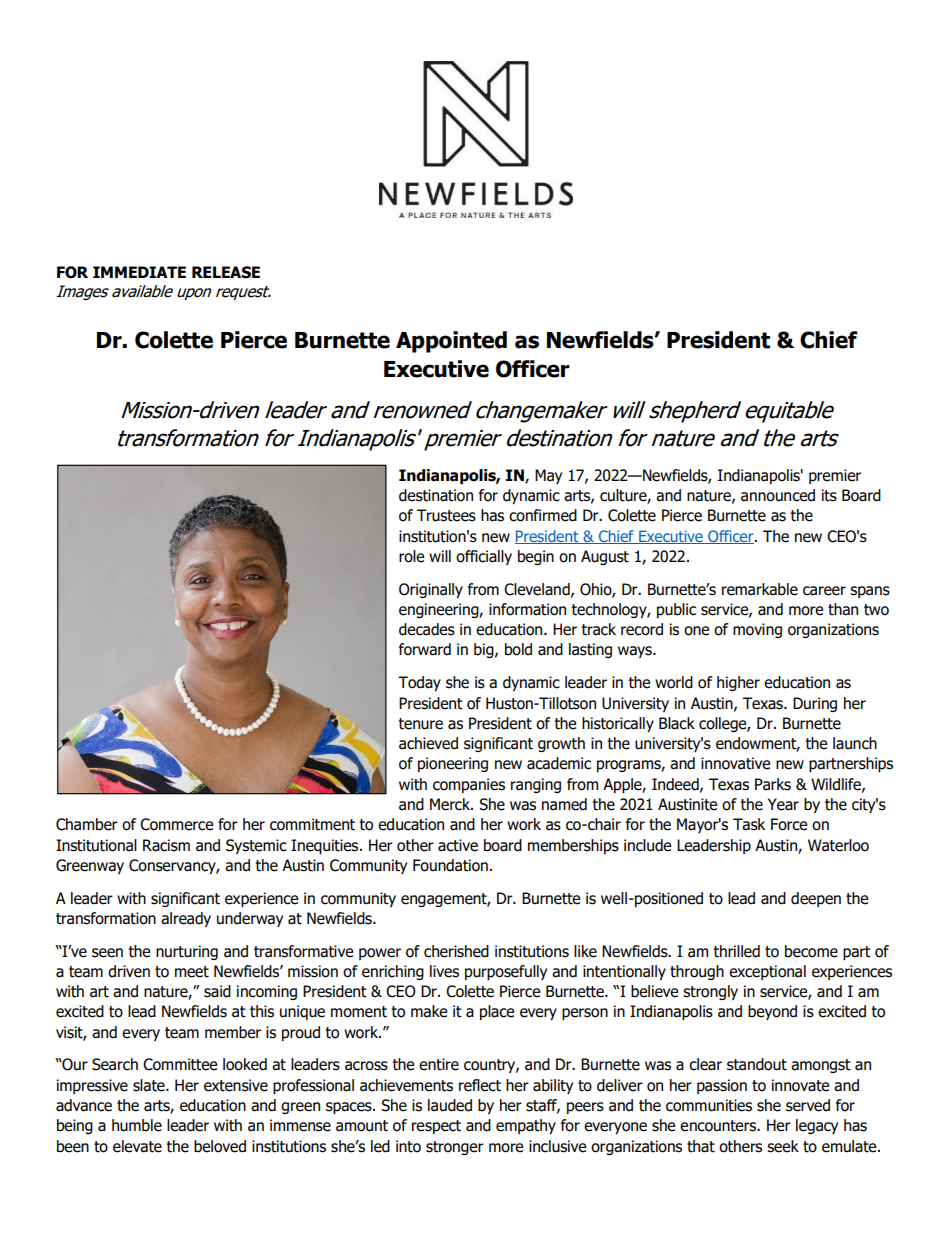 The image size is (952, 1233). What do you see at coordinates (817, 1126) in the screenshot?
I see `legacy` at bounding box center [817, 1126].
